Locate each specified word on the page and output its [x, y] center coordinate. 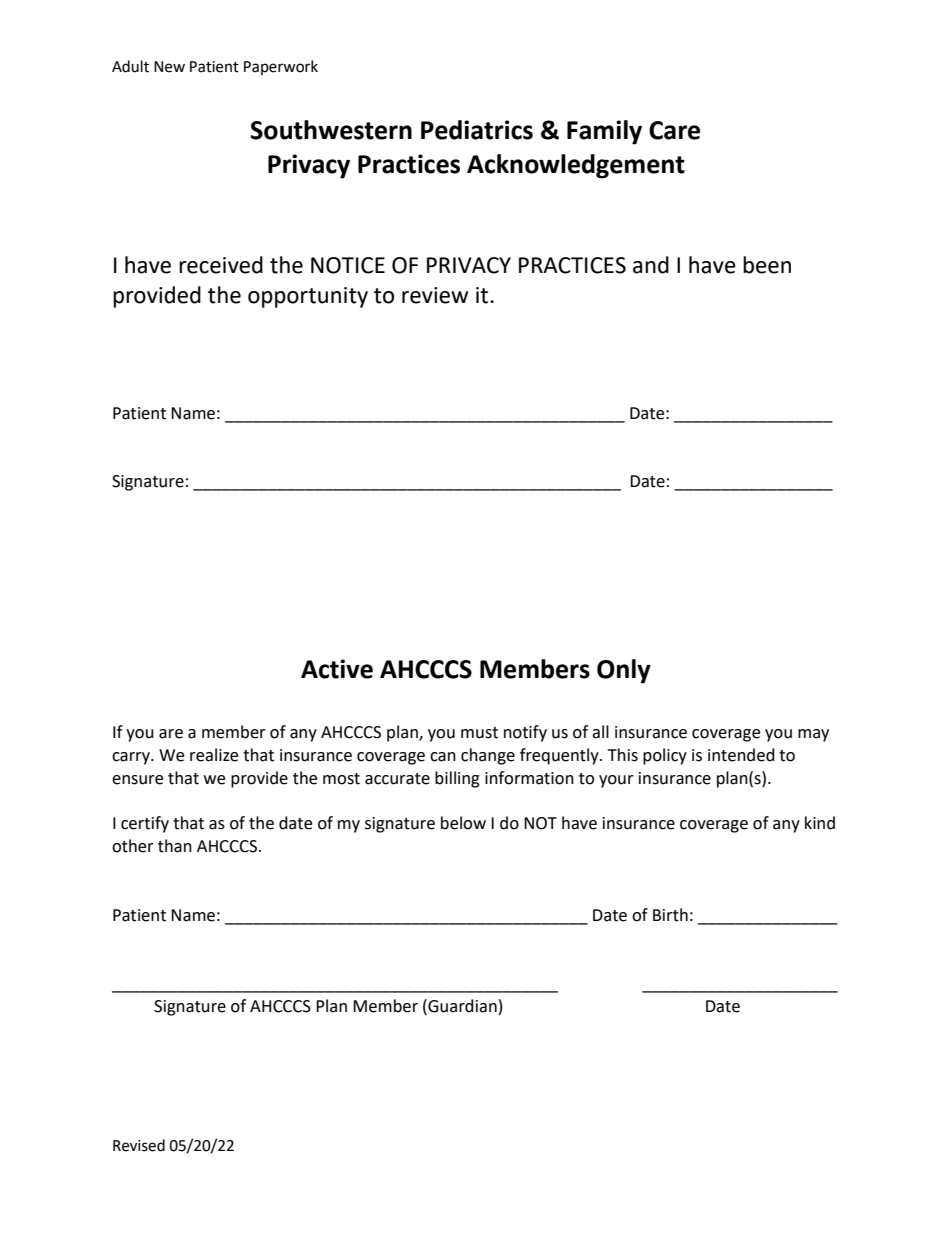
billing [457, 779]
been [767, 265]
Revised [139, 1145]
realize [214, 755]
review [435, 295]
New [169, 67]
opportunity [308, 297]
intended [741, 755]
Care [674, 130]
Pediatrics [477, 130]
